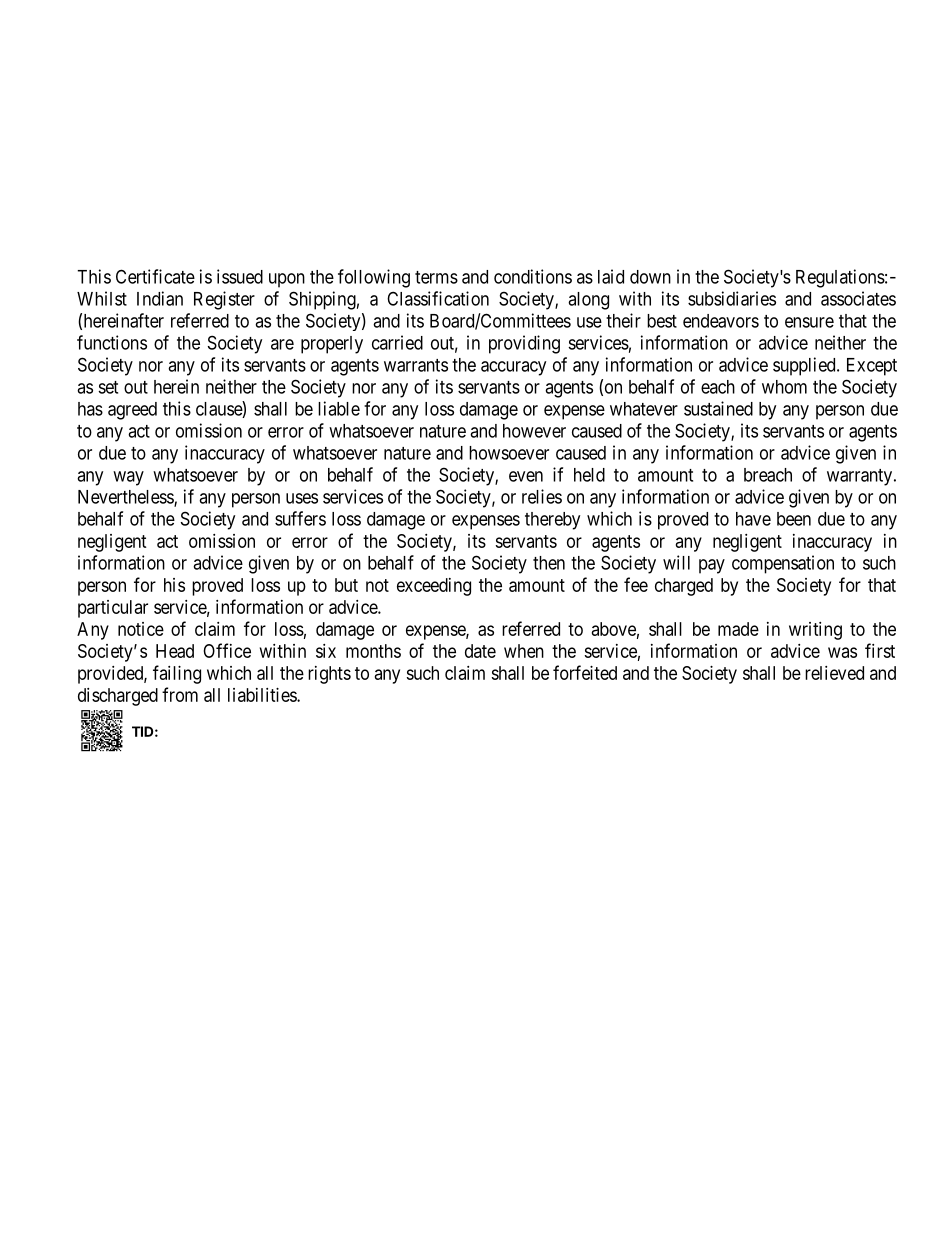 Image resolution: width=952 pixels, height=1233 pixels. Describe the element at coordinates (549, 563) in the page. I see `then` at that location.
